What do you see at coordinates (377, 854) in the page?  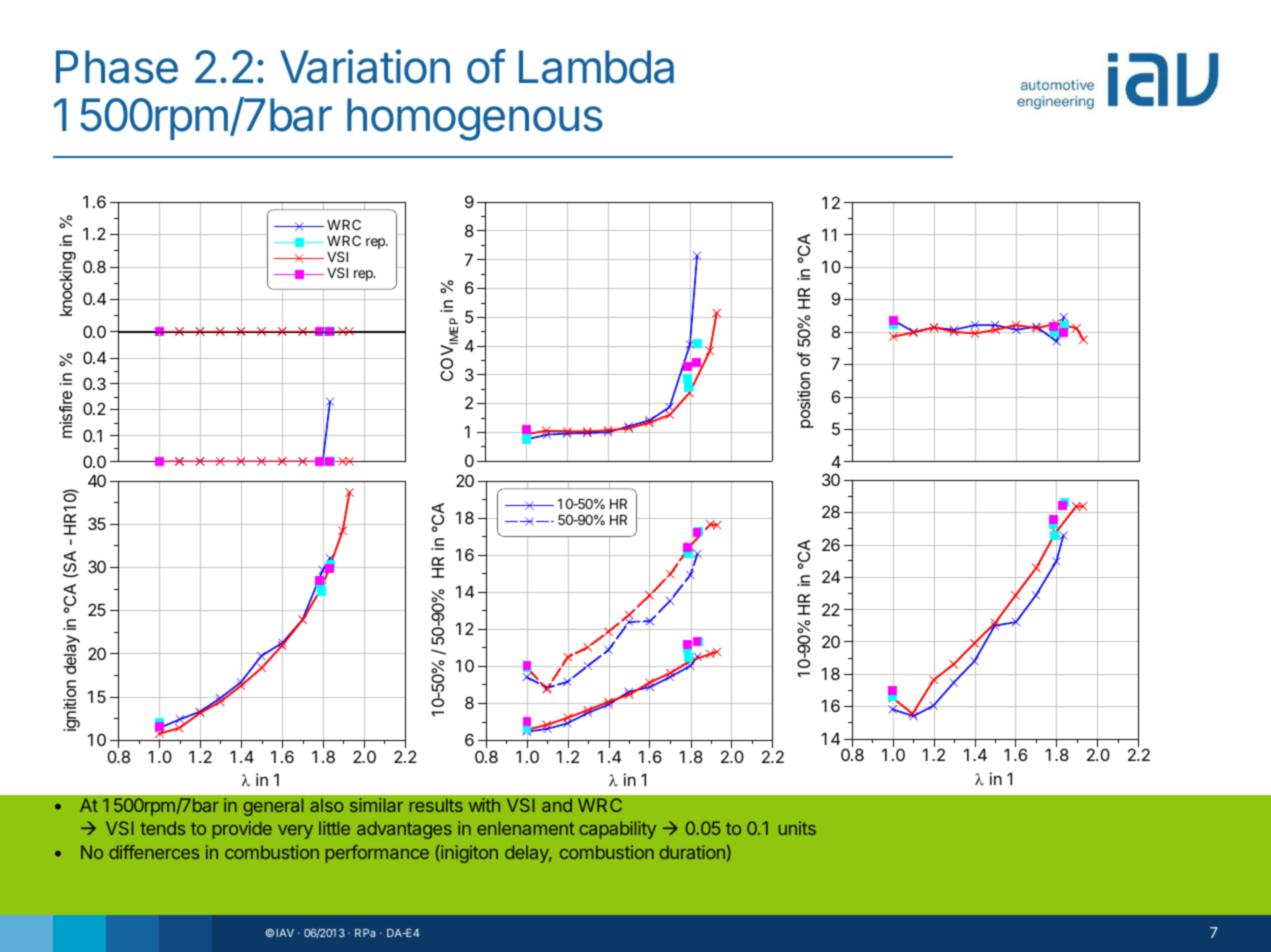 I see `performance` at bounding box center [377, 854].
